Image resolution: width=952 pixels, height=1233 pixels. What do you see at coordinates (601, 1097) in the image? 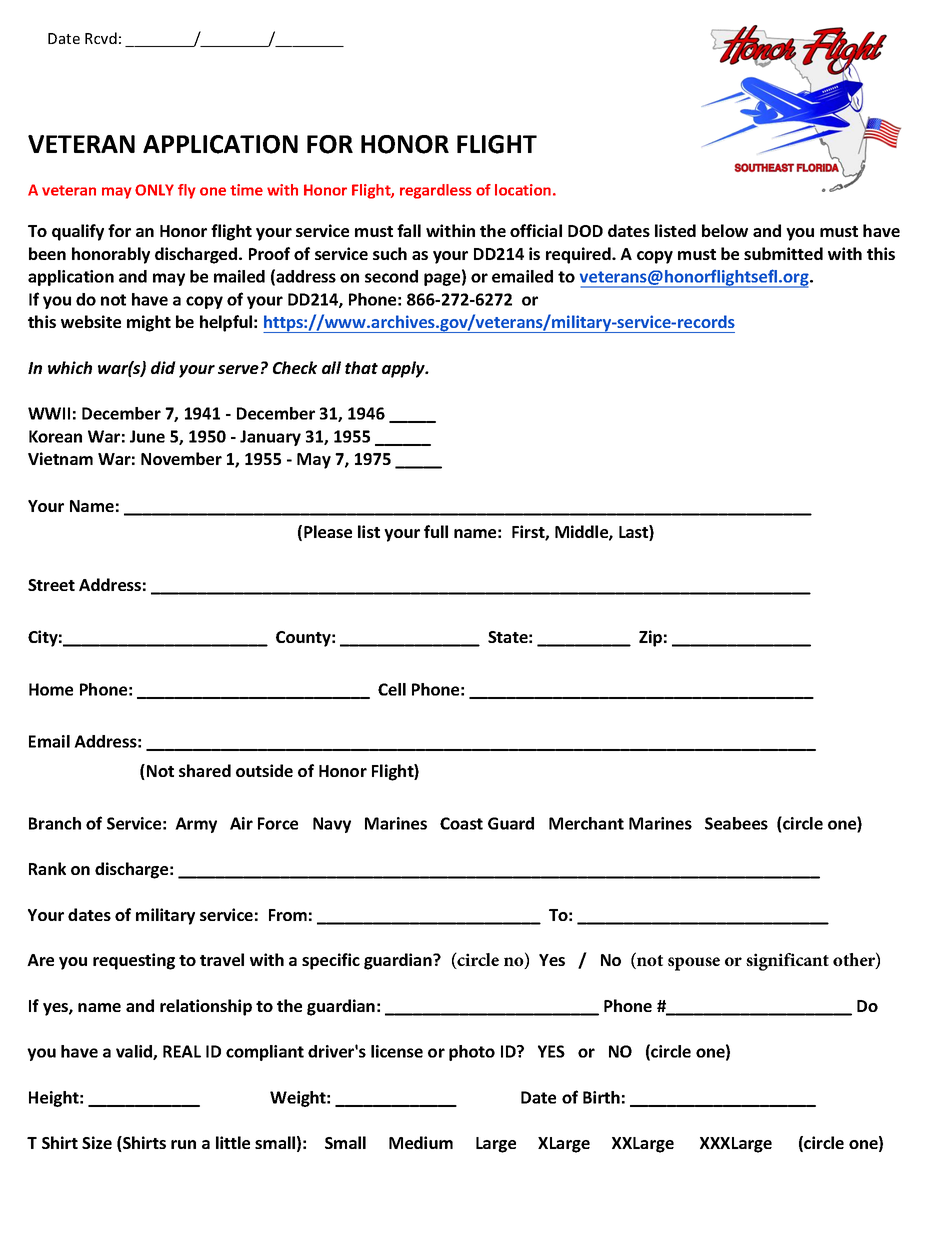
I see `Birth` at bounding box center [601, 1097].
